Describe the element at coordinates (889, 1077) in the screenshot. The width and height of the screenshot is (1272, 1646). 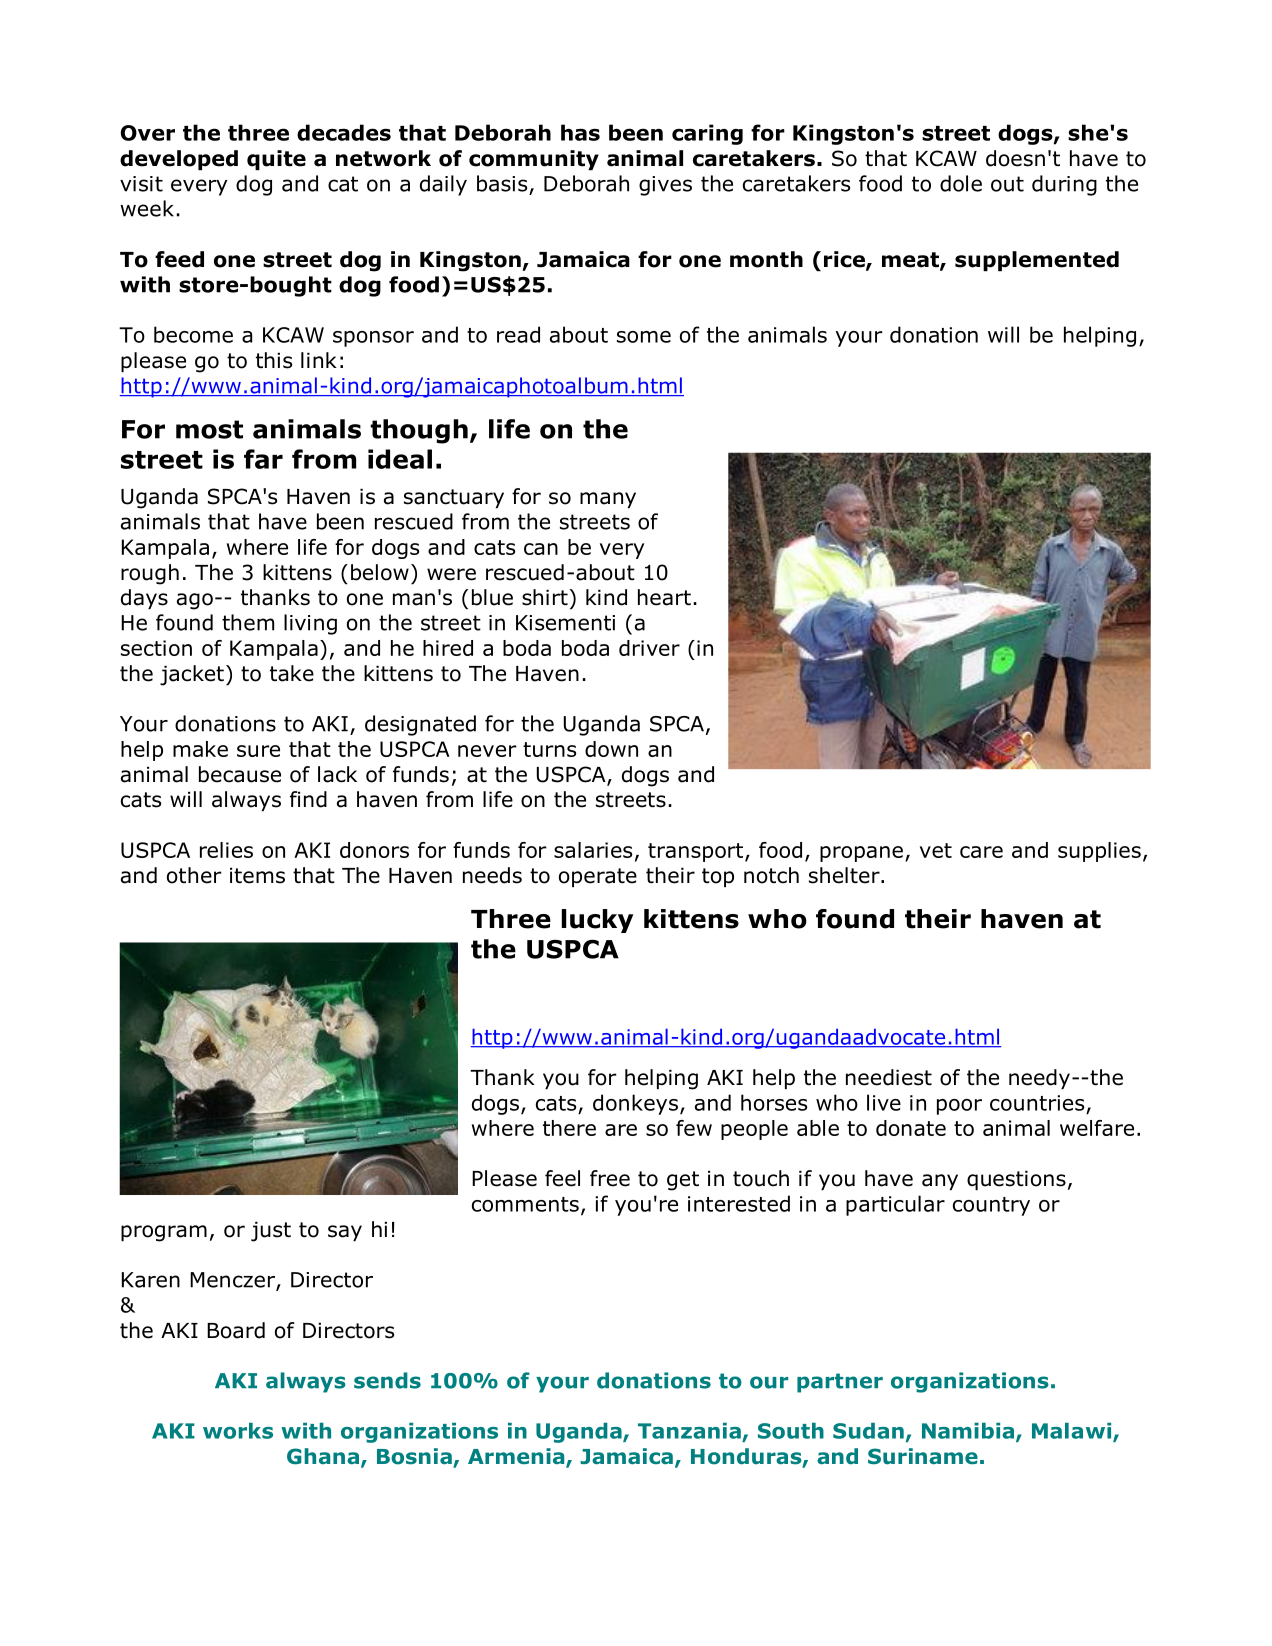
I see `neediest` at that location.
